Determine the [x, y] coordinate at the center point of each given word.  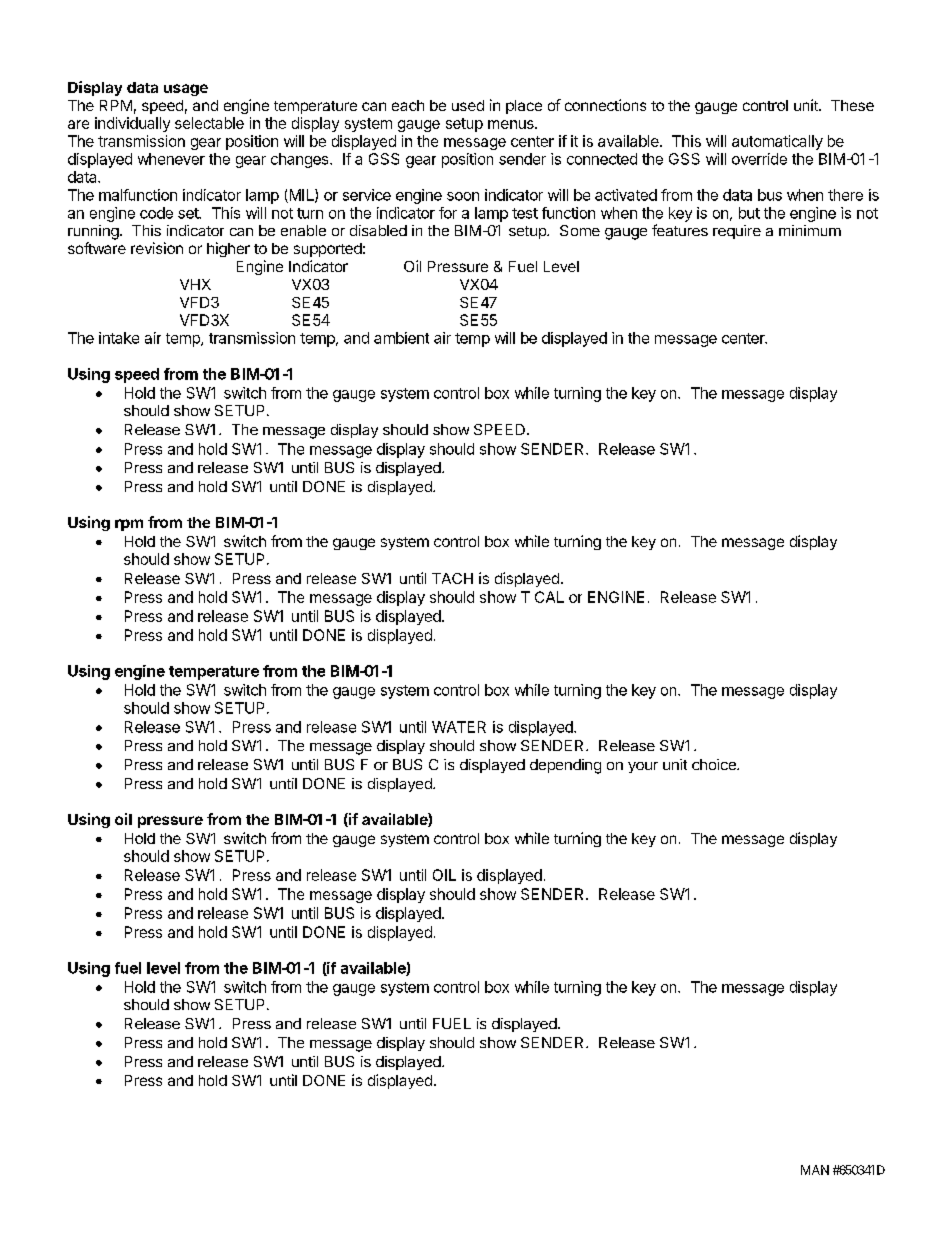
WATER [459, 727]
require [737, 232]
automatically [777, 142]
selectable [209, 123]
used [468, 105]
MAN [815, 1170]
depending [565, 766]
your [643, 767]
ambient [401, 338]
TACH [452, 578]
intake [119, 338]
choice [715, 764]
